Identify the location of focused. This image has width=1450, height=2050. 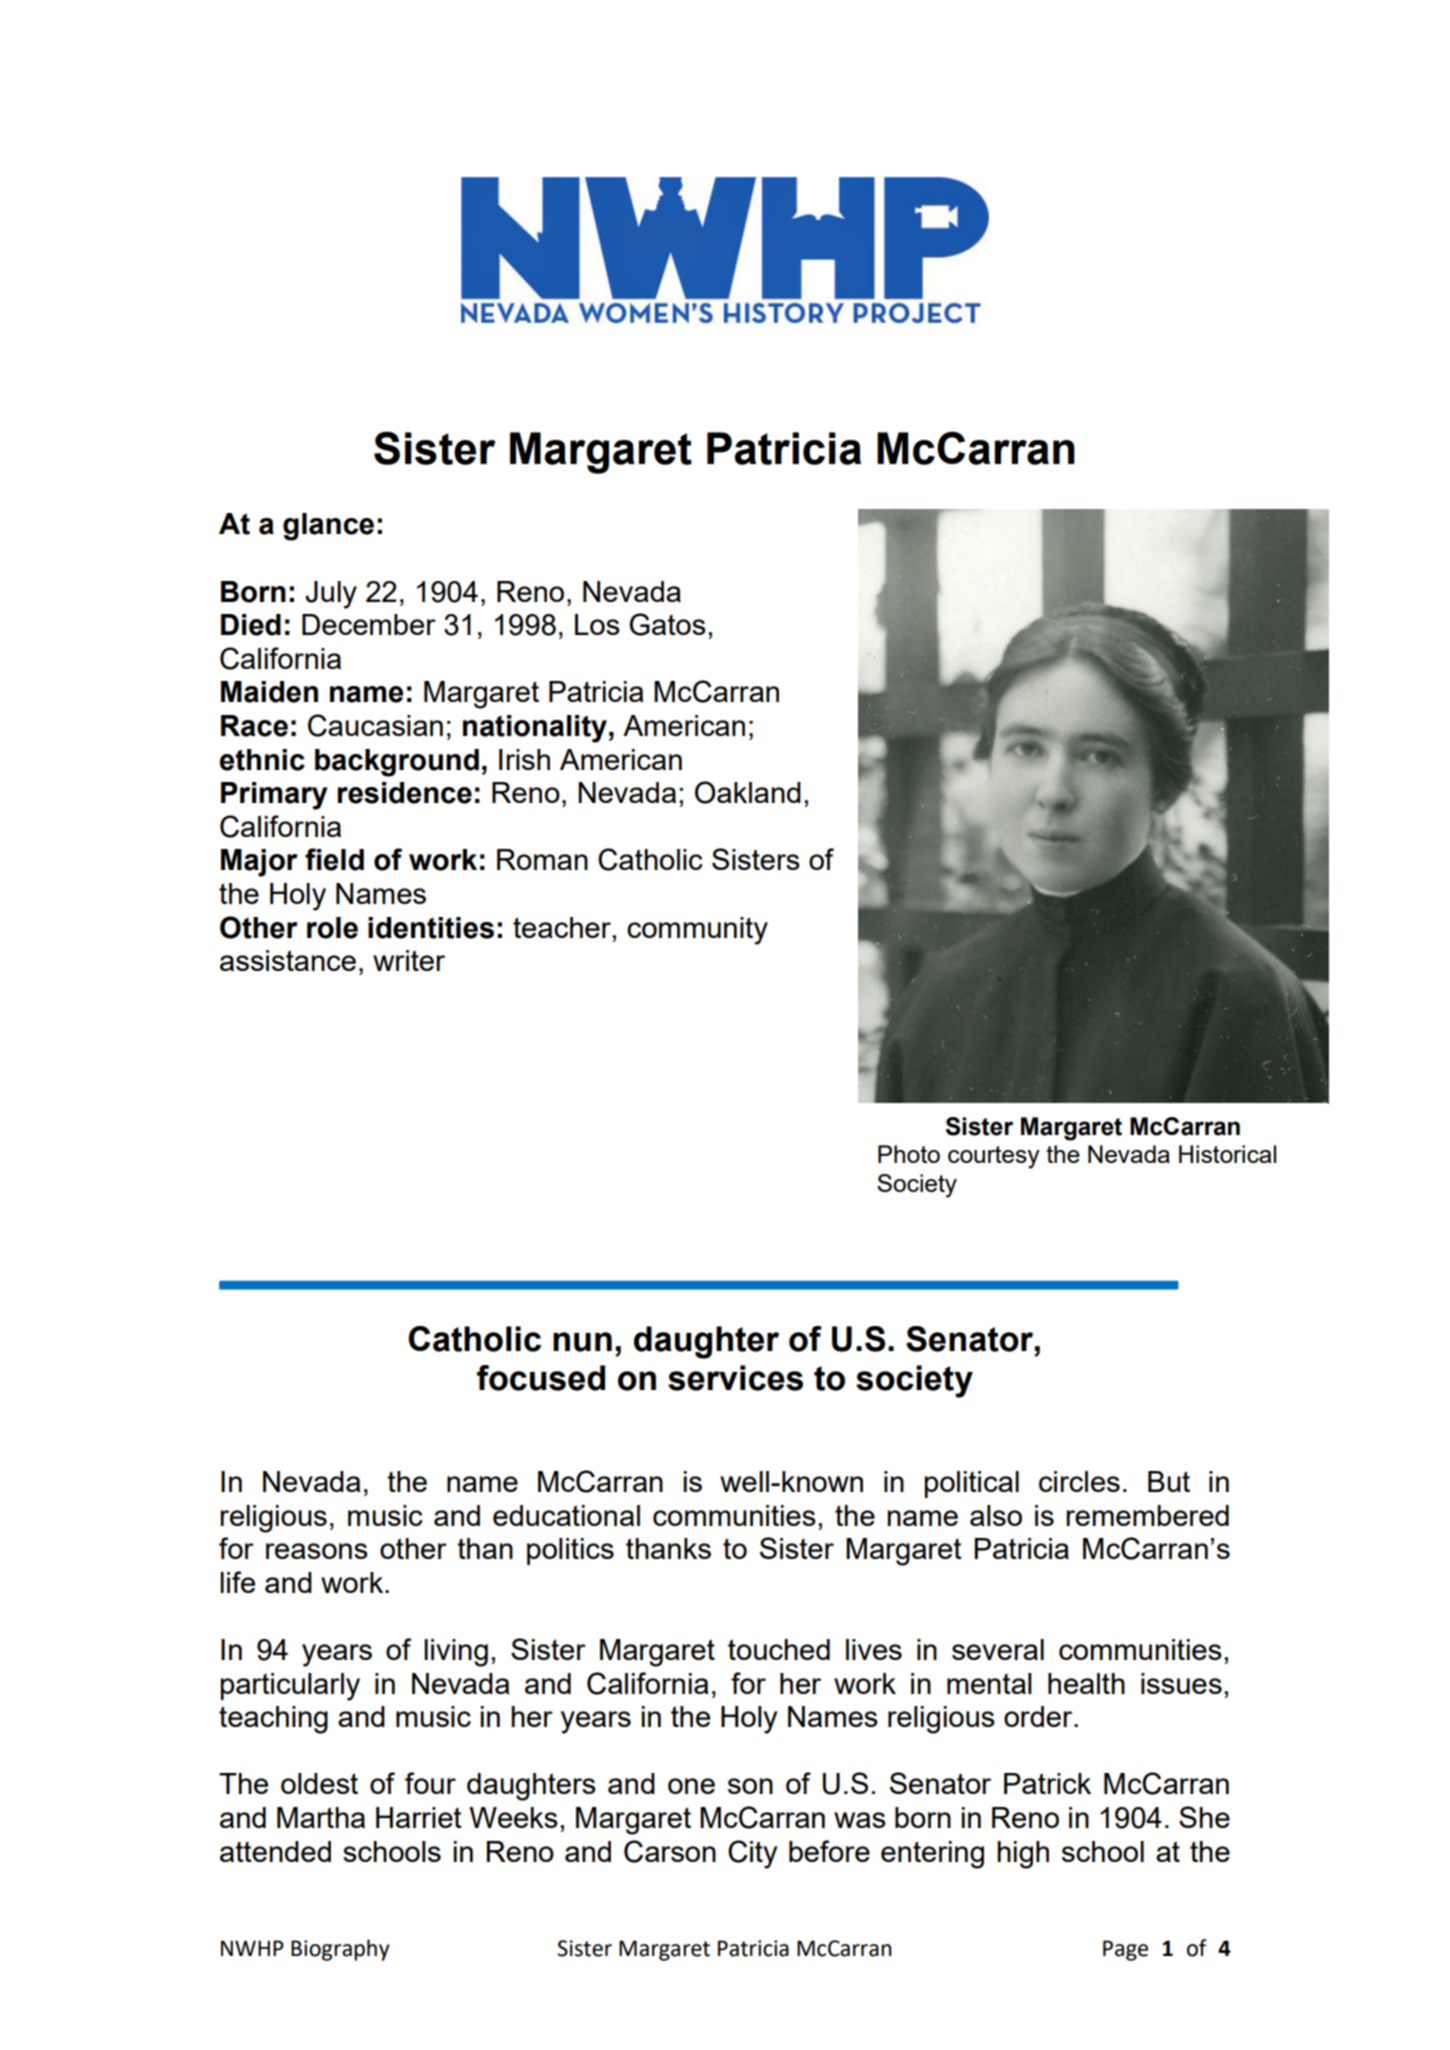
(541, 1378).
